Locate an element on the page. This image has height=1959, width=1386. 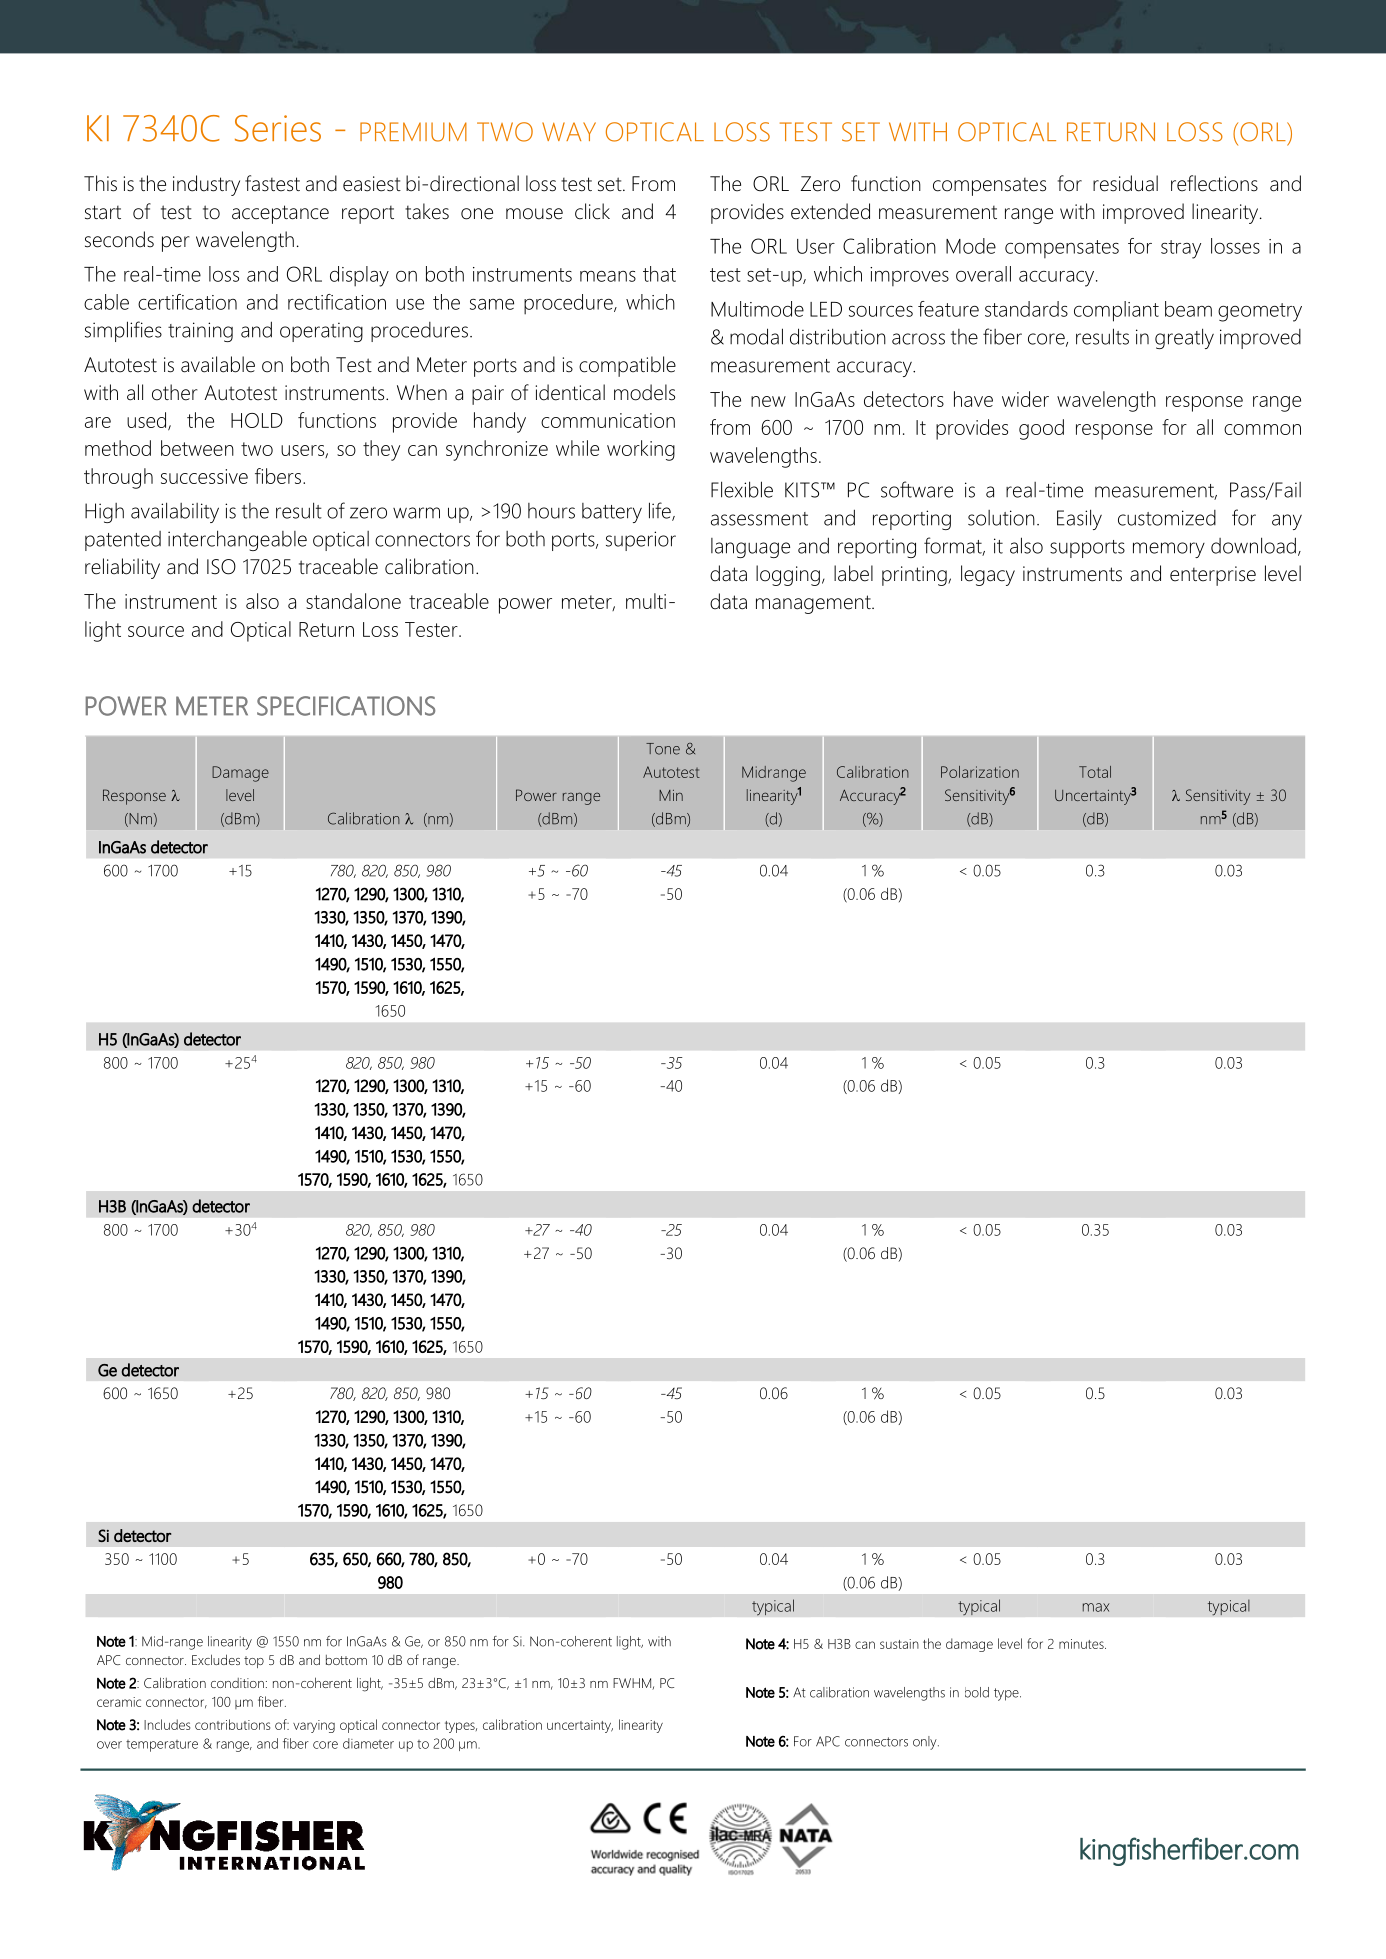
residual is located at coordinates (1125, 183).
